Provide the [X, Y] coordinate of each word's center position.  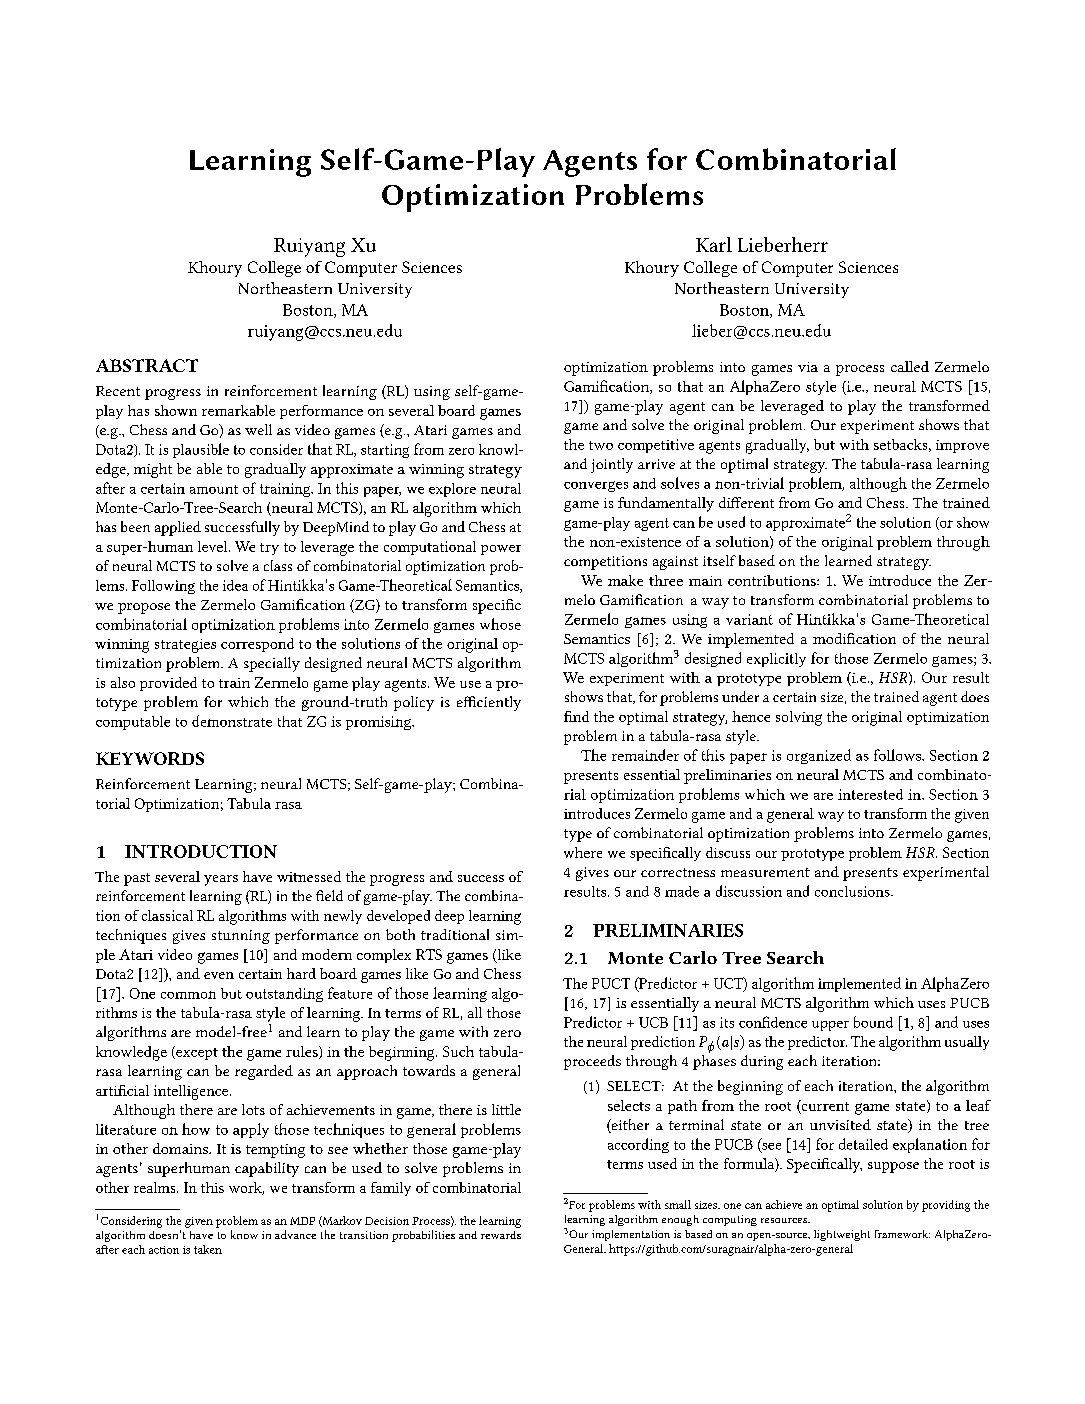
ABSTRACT [147, 365]
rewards [501, 1235]
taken [208, 1249]
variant [749, 619]
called [910, 366]
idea [235, 585]
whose [500, 624]
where [583, 852]
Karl [714, 244]
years [221, 880]
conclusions [853, 891]
